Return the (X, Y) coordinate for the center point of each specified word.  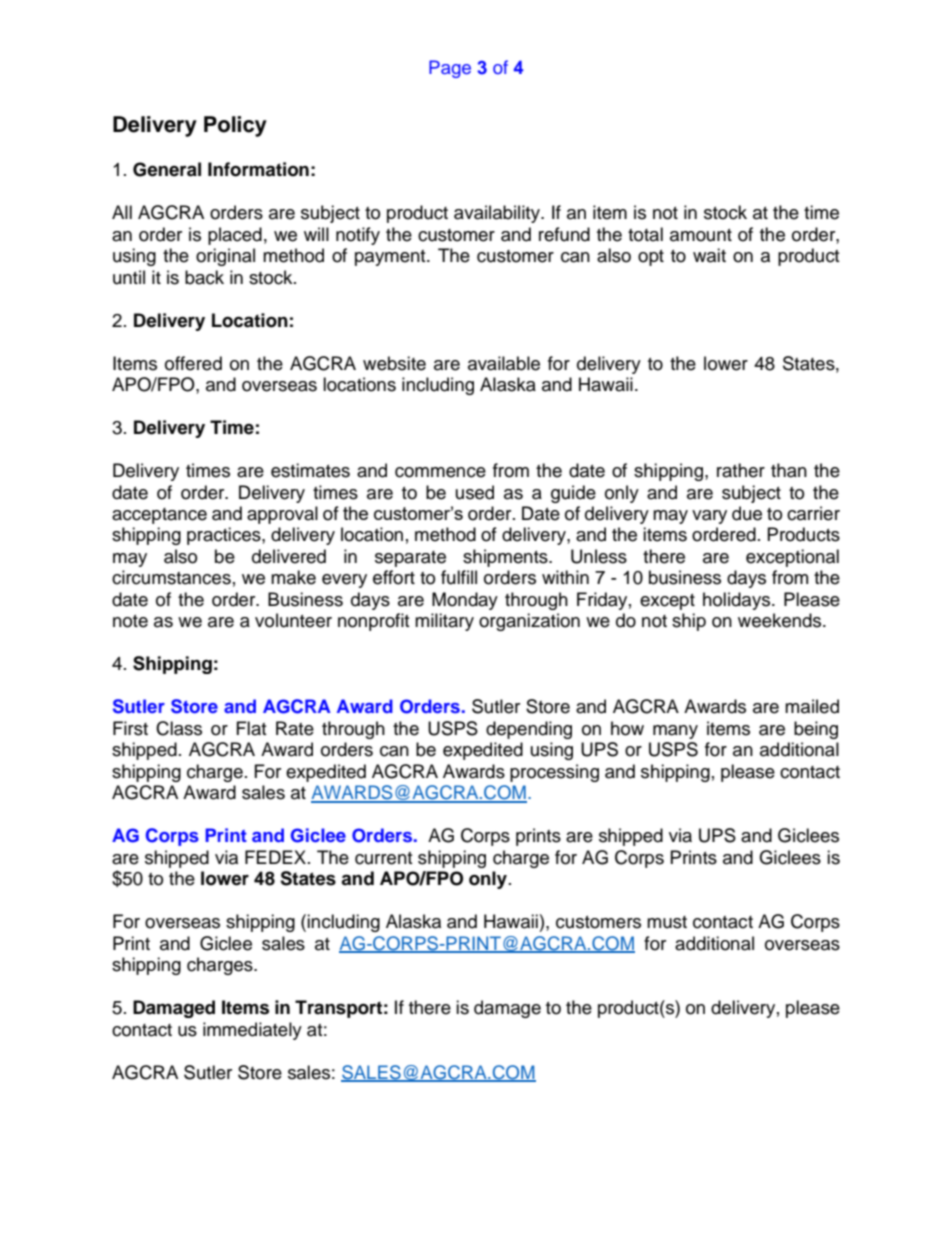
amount (701, 235)
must (667, 922)
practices (225, 536)
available (504, 363)
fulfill (459, 577)
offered (193, 363)
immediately (252, 1031)
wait (709, 255)
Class (179, 728)
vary (709, 517)
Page (450, 69)
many (675, 732)
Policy (235, 126)
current (383, 858)
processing (554, 773)
